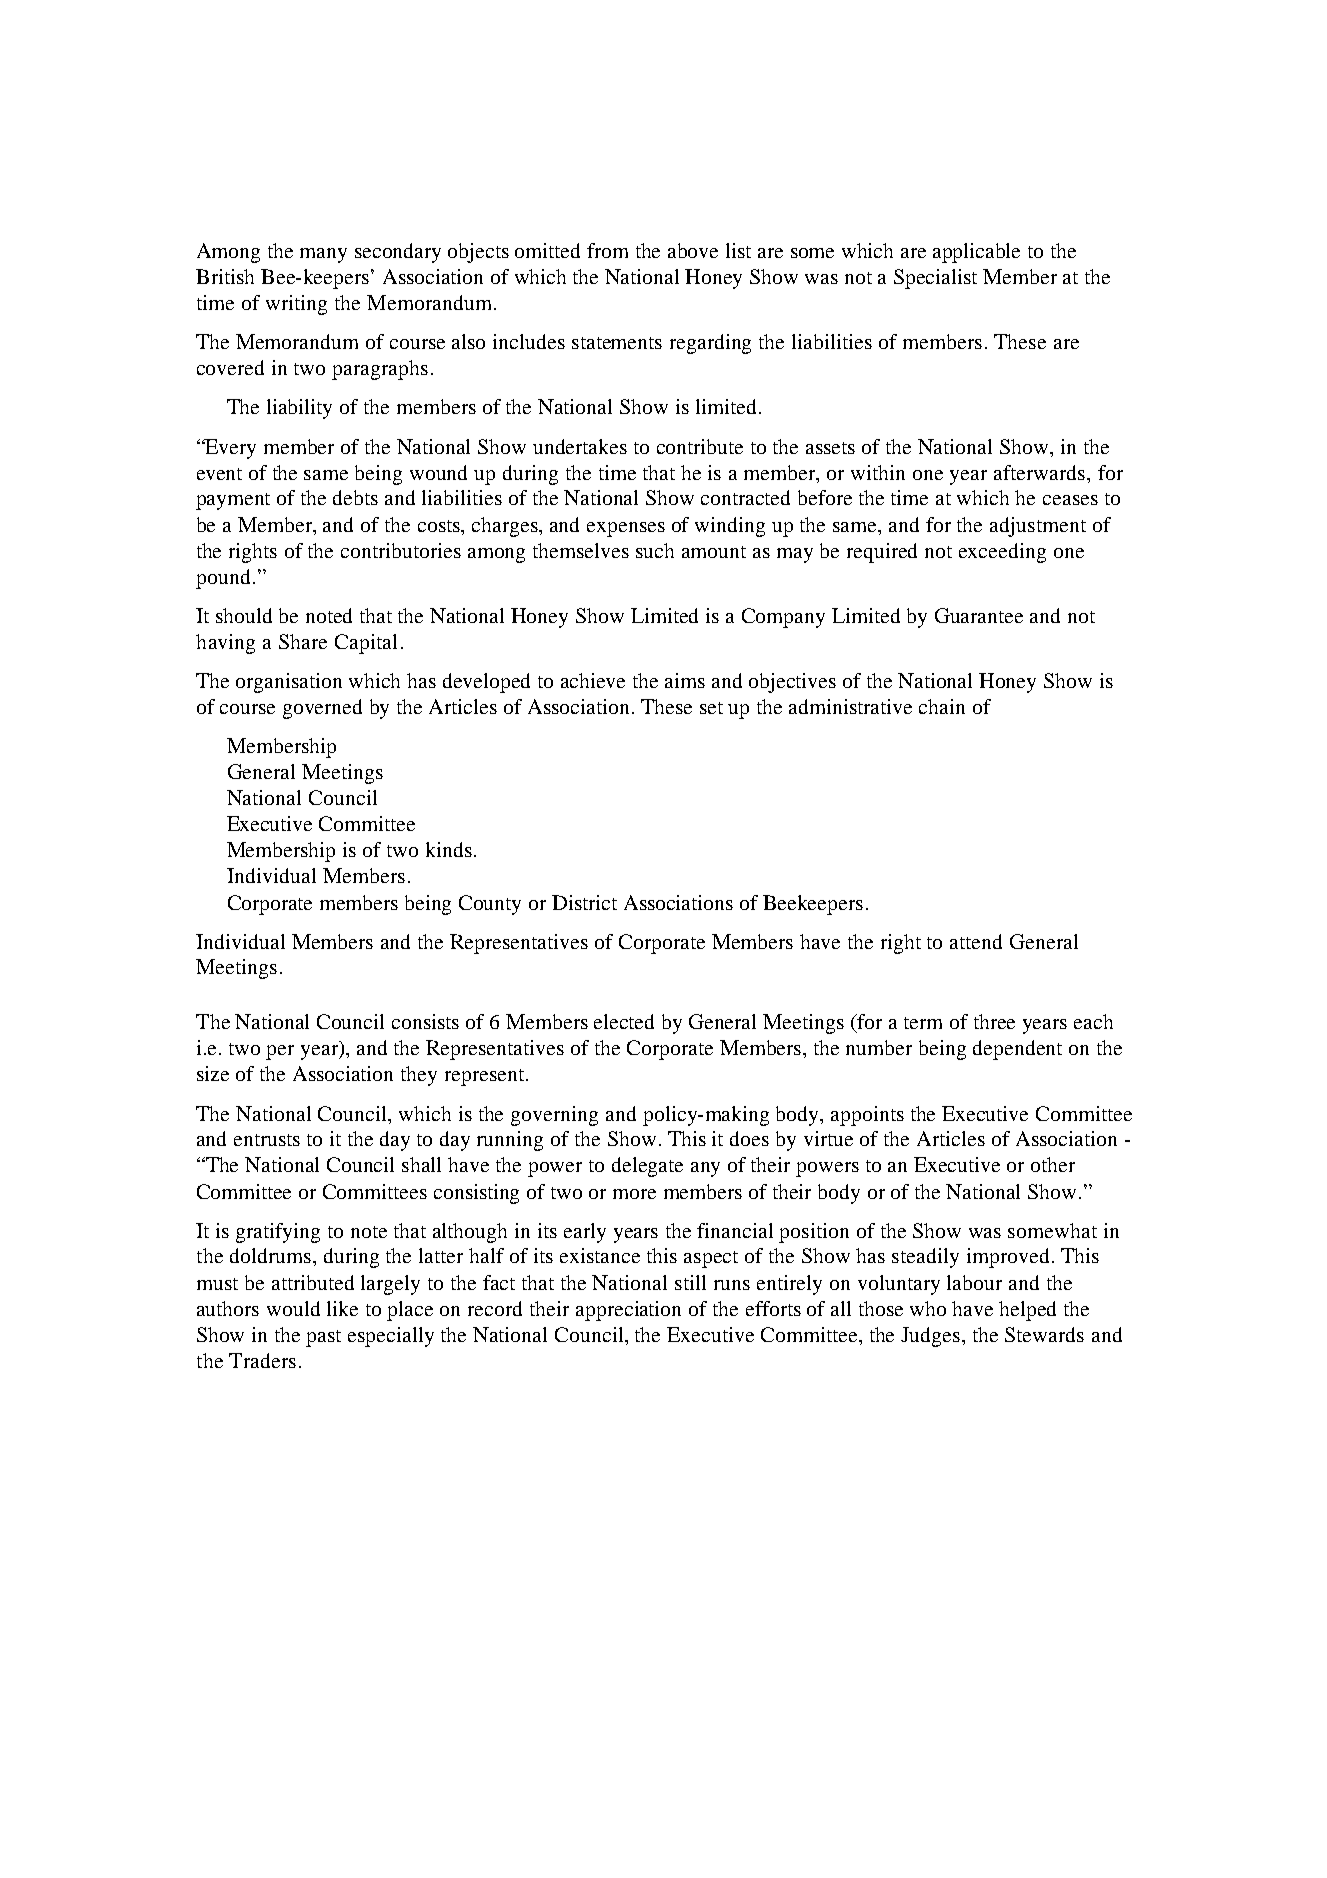 This document has height=1878, width=1327. I want to click on chain, so click(942, 706).
